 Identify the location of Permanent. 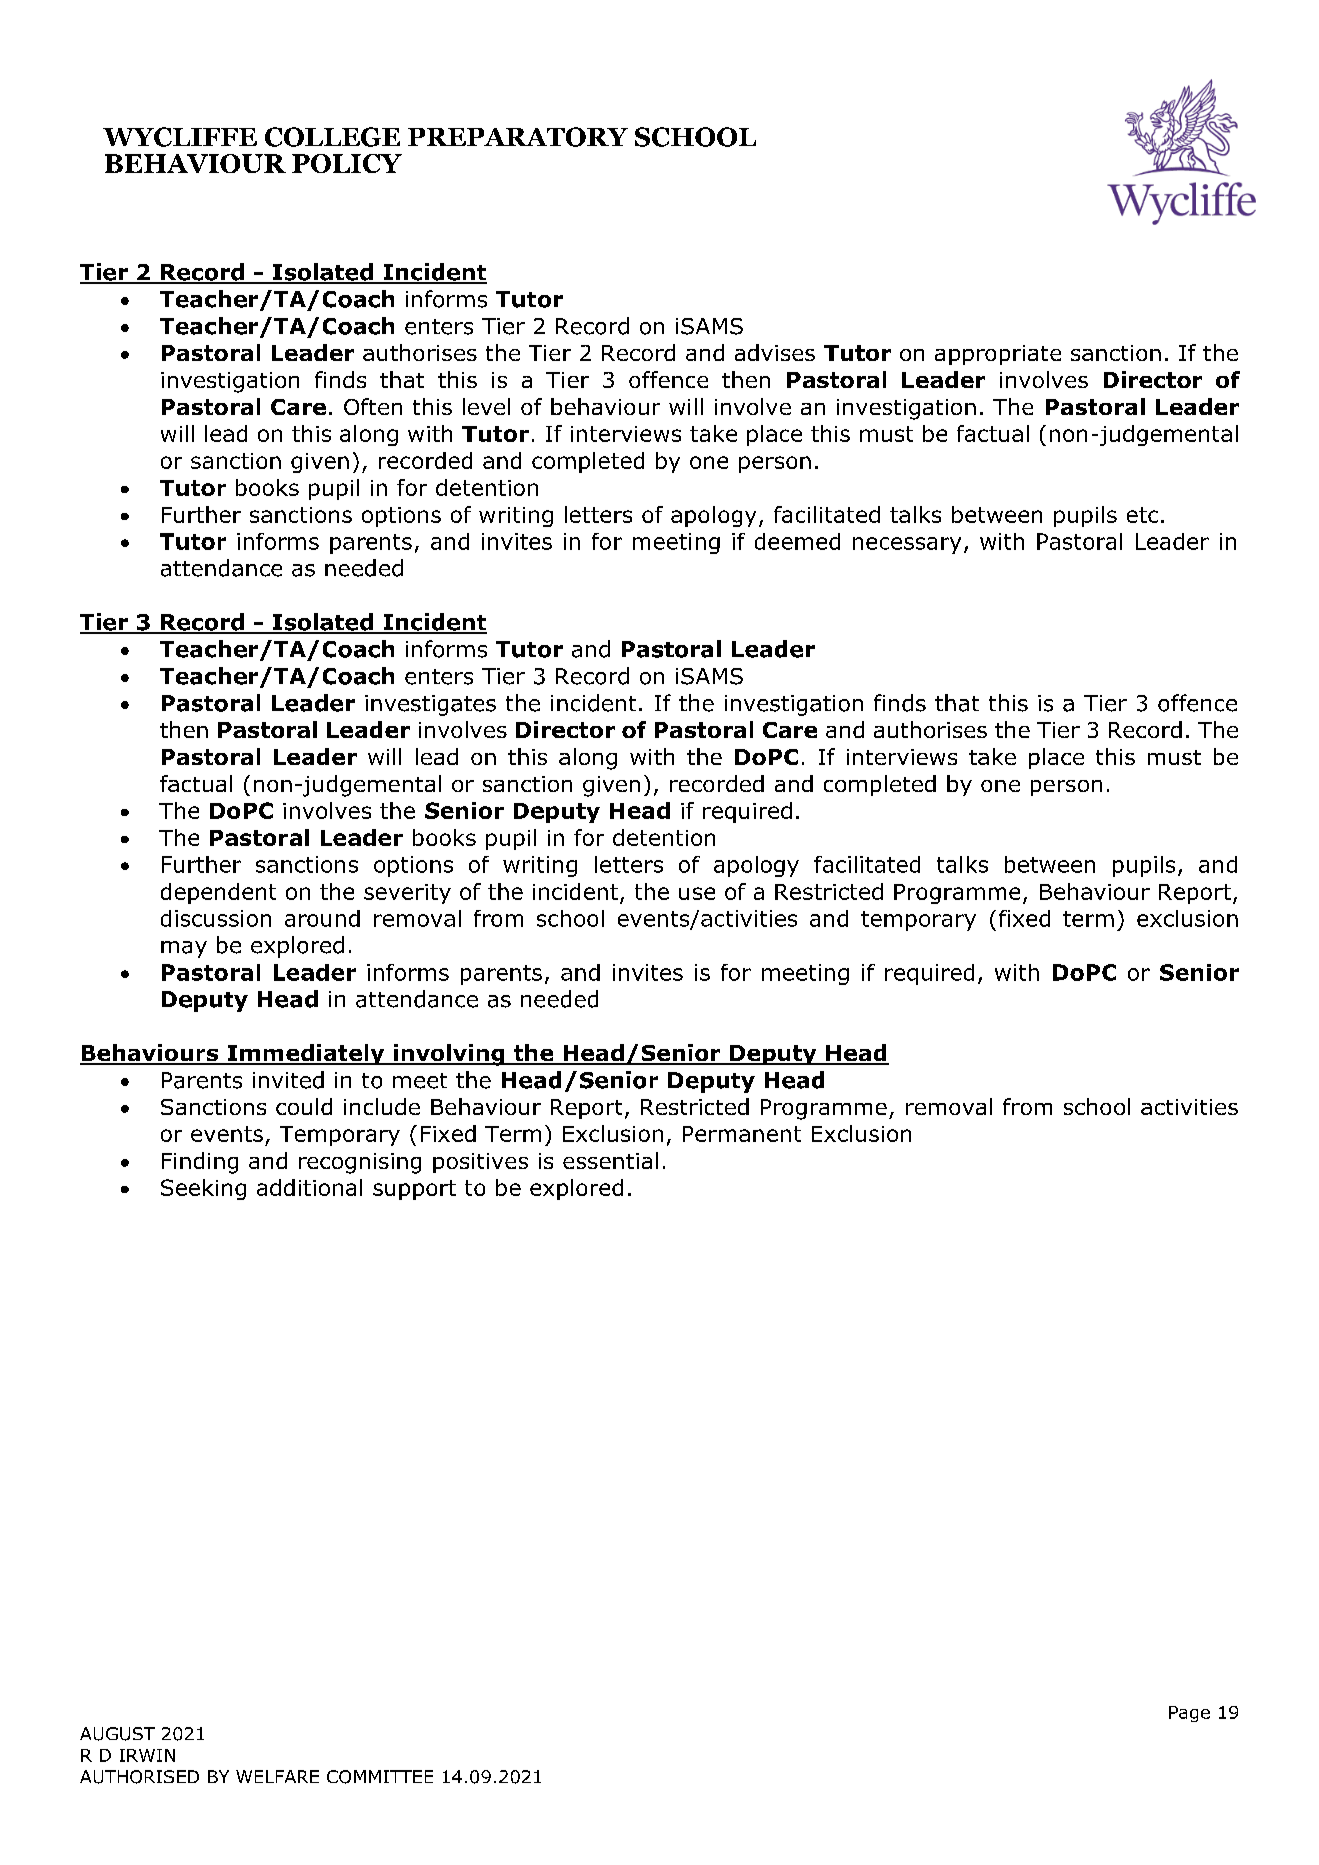
(742, 1134).
